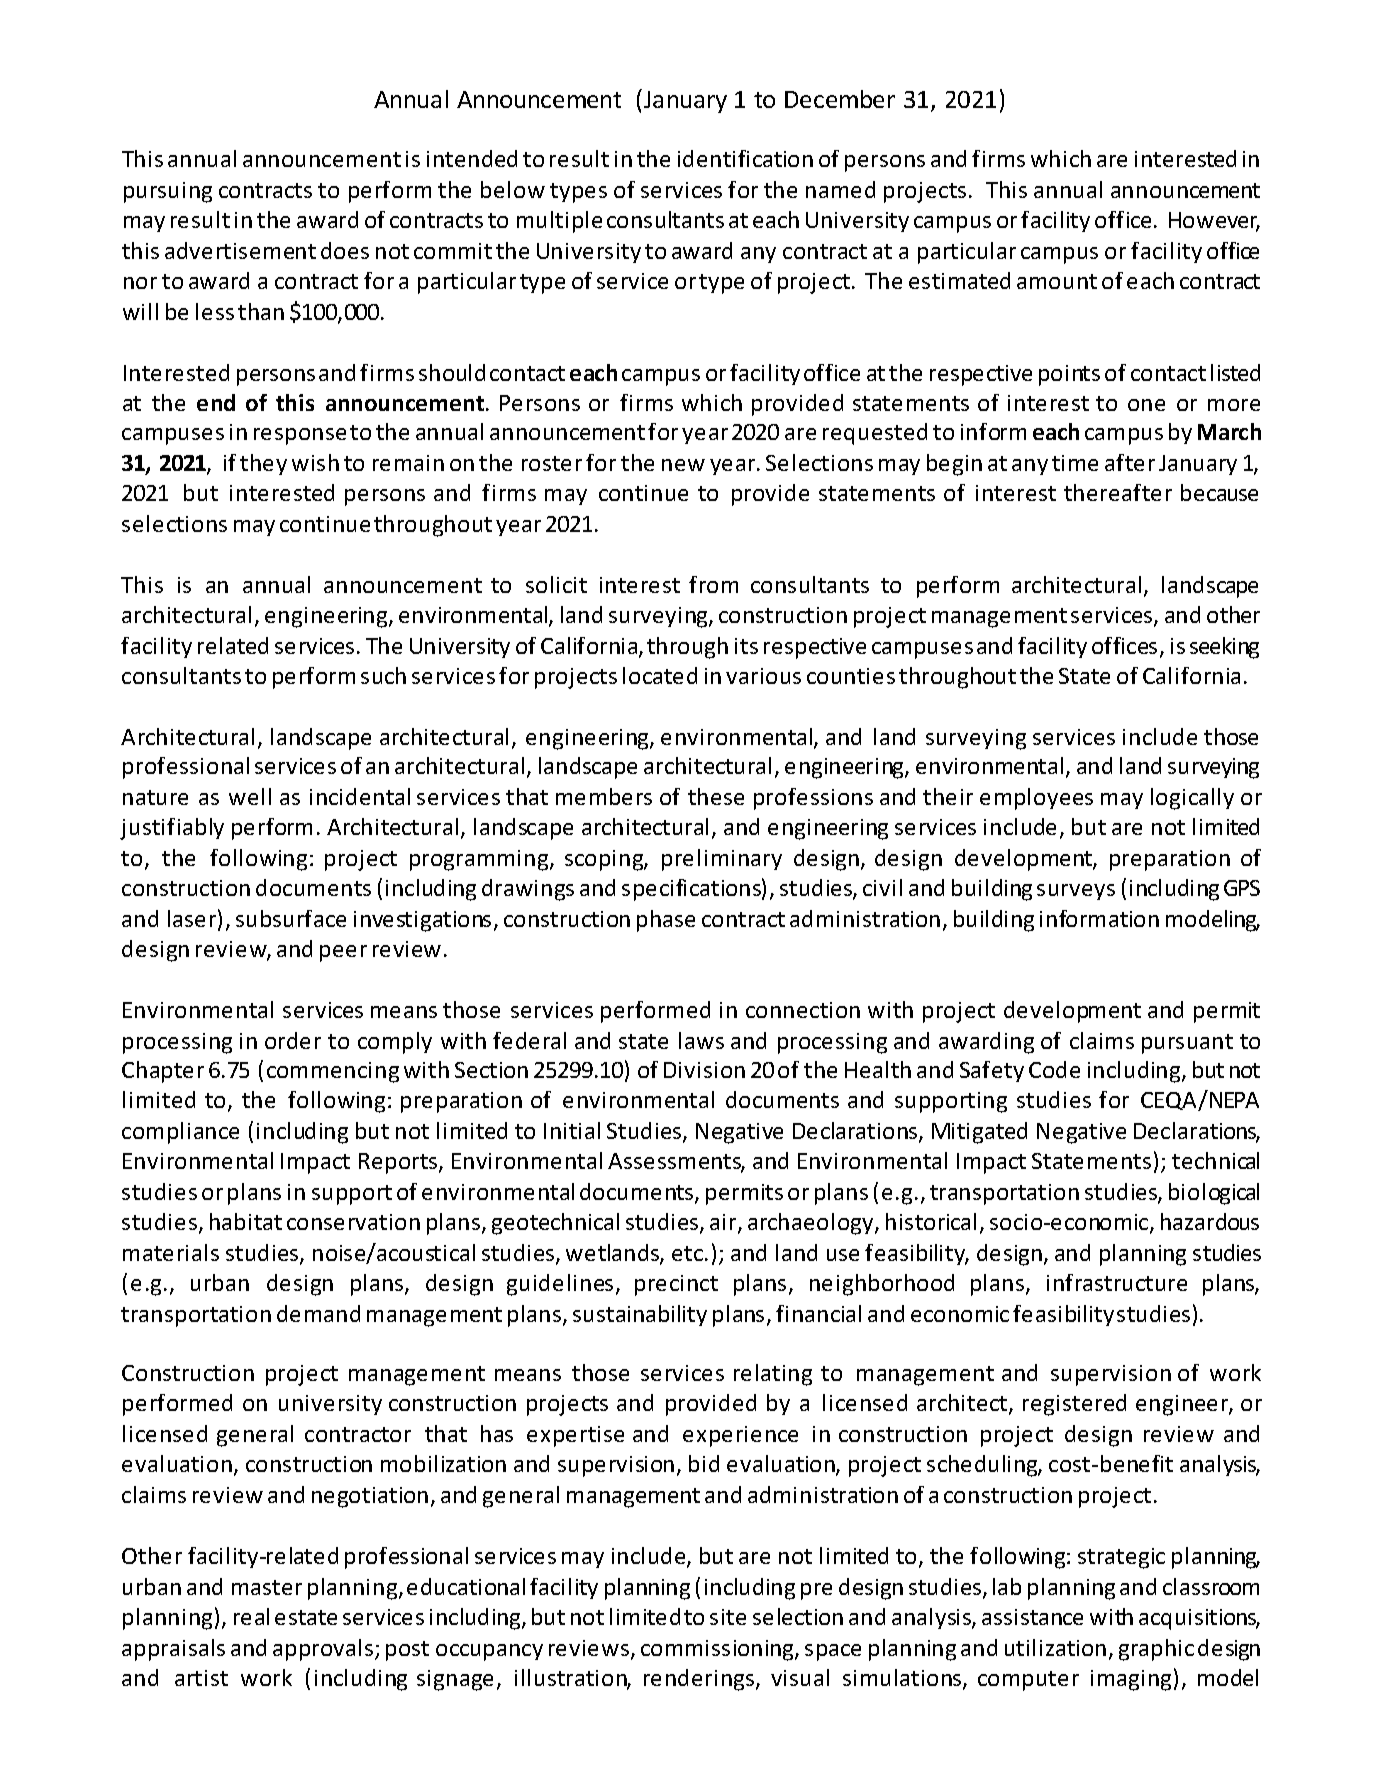 This screenshot has width=1383, height=1790. I want to click on phase, so click(666, 921).
